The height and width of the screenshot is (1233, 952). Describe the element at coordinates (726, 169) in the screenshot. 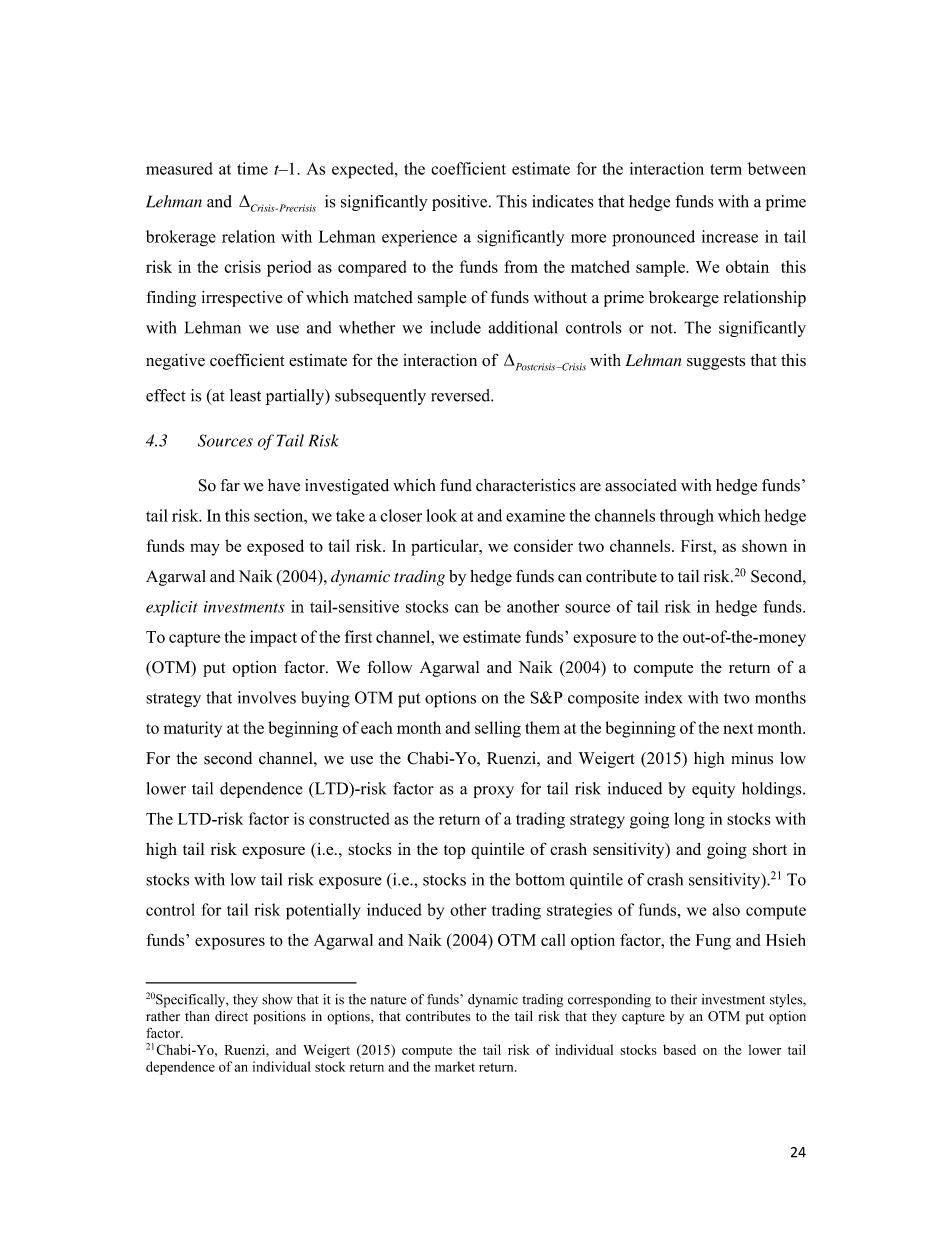

I see `term` at that location.
